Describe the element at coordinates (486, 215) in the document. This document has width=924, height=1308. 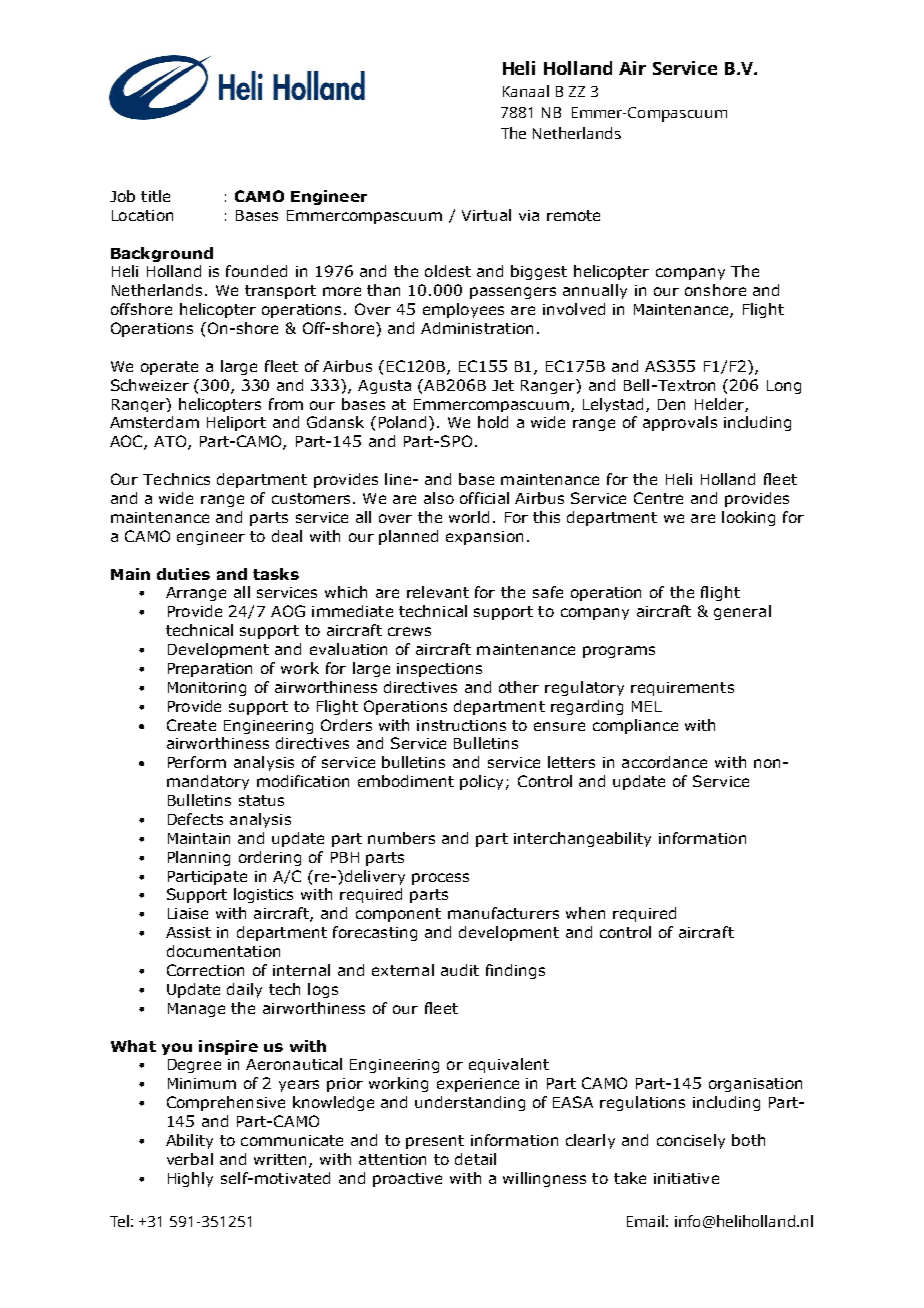
I see `Virtual` at that location.
